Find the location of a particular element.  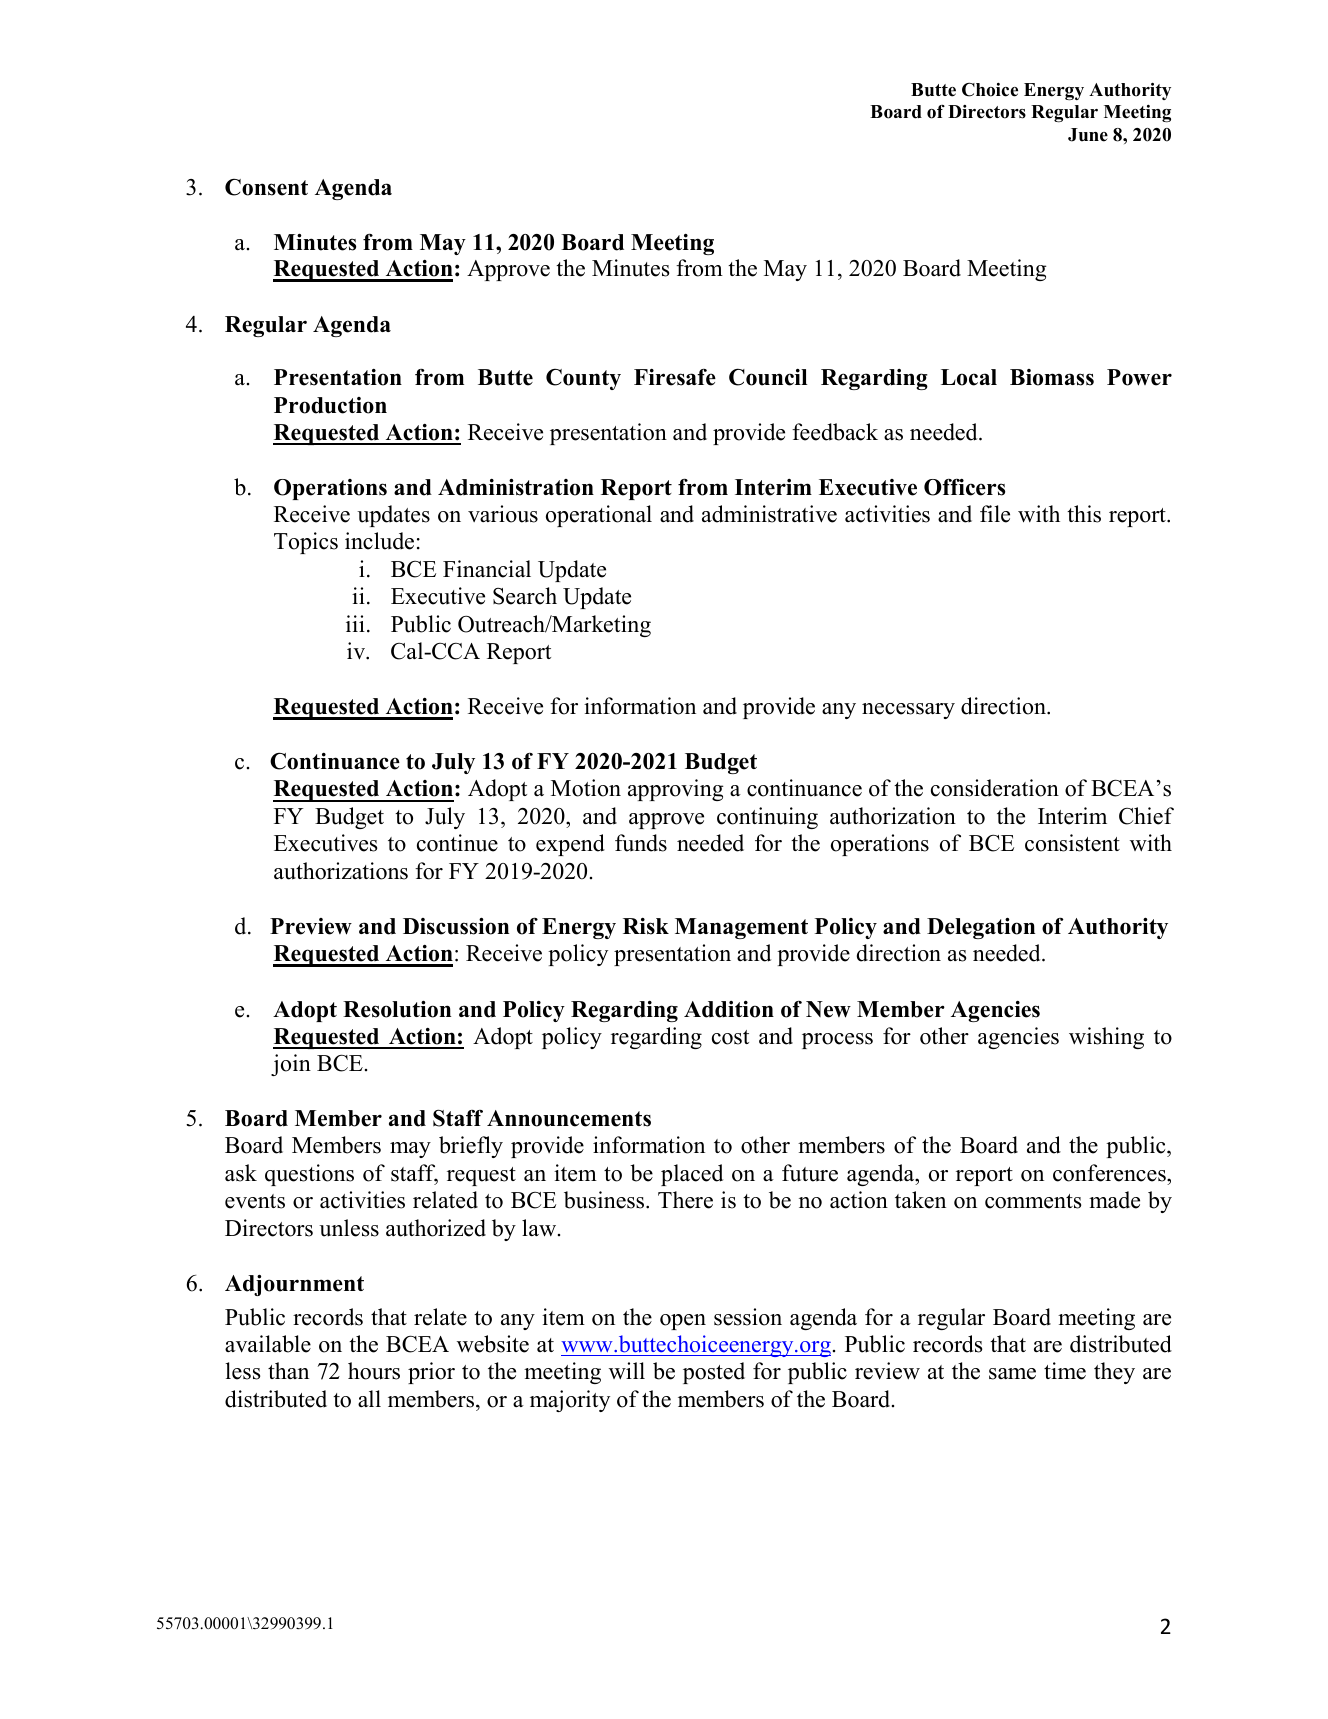

posted is located at coordinates (714, 1373).
